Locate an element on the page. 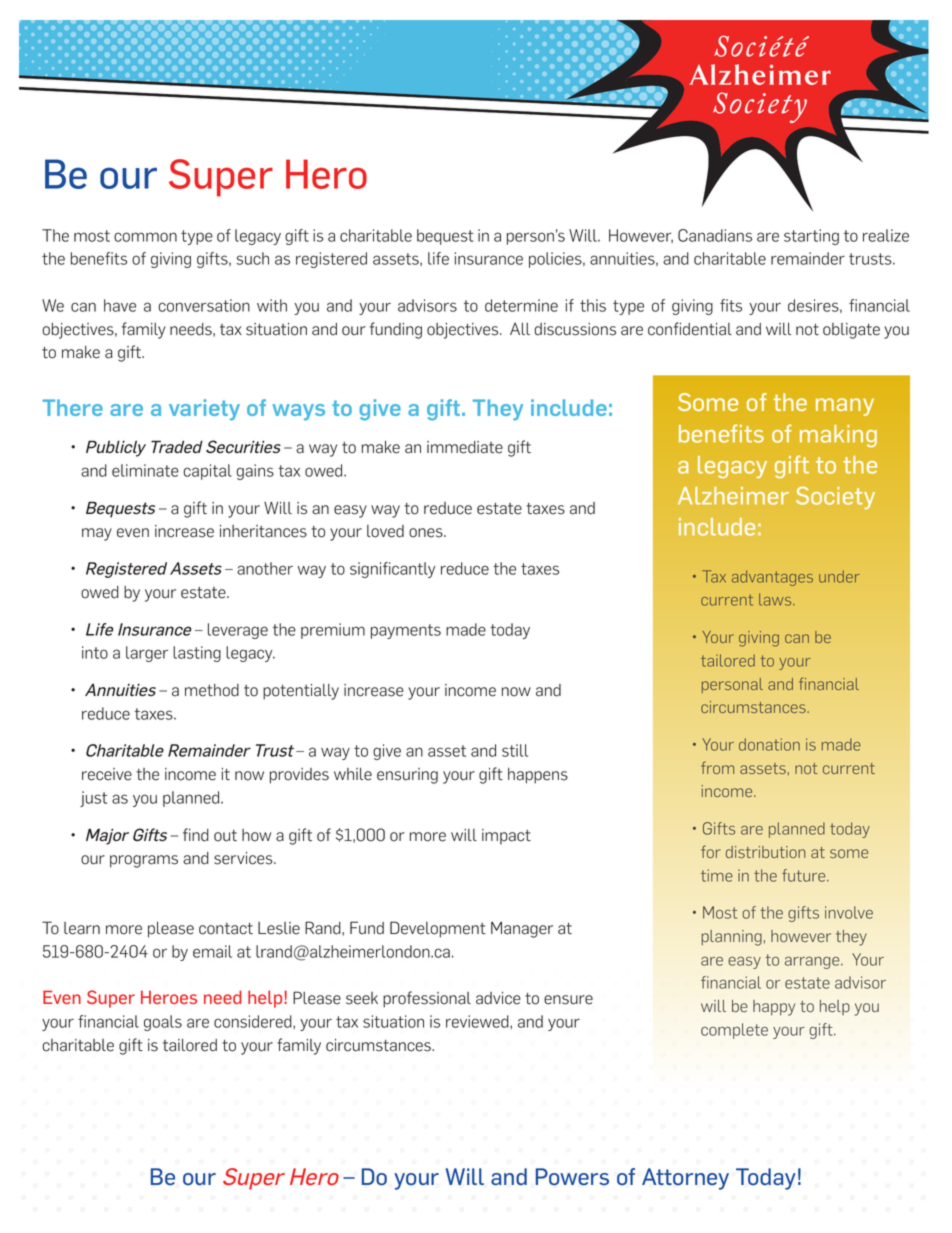 This image has height=1233, width=952. common is located at coordinates (145, 237).
